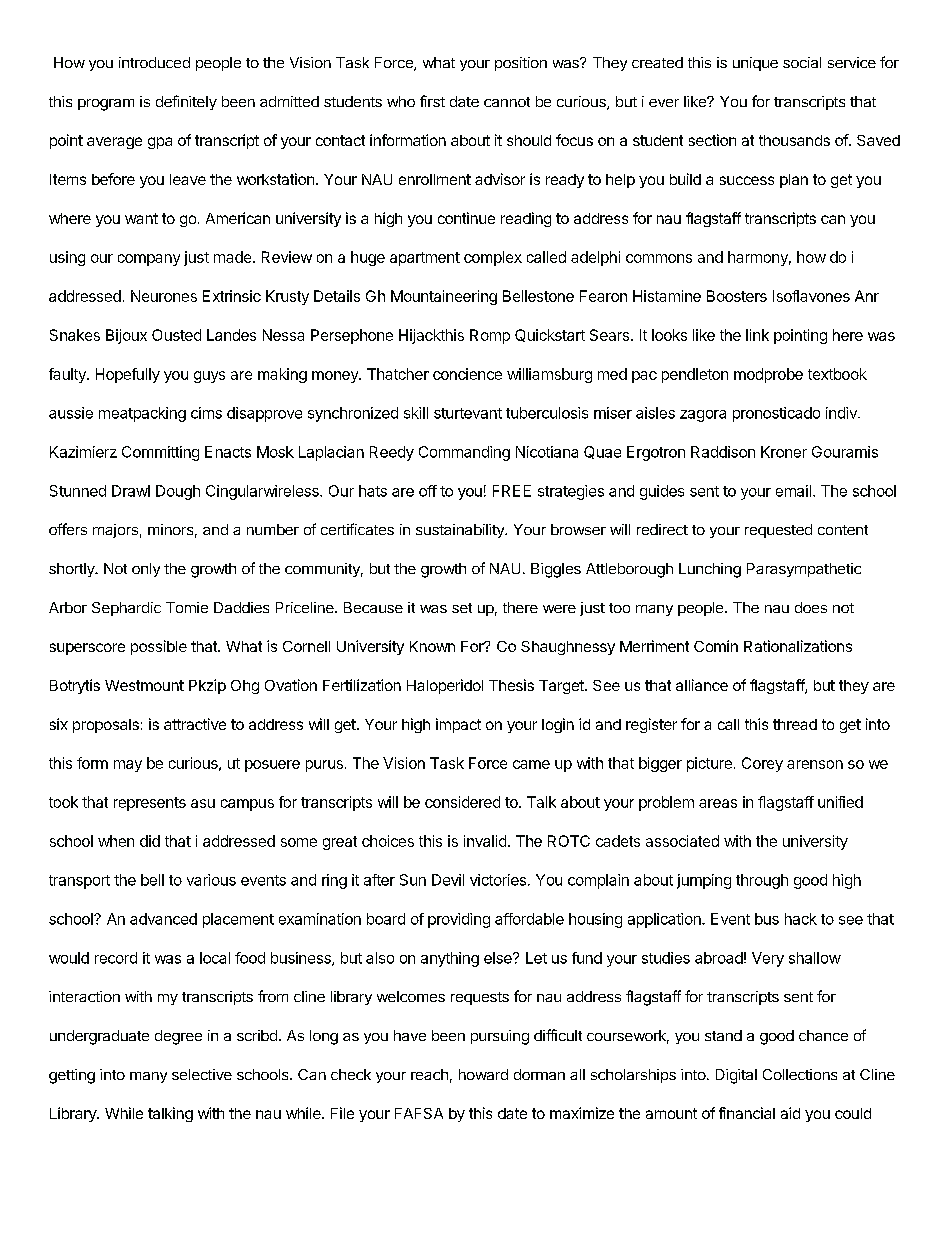  What do you see at coordinates (462, 608) in the screenshot?
I see `set` at bounding box center [462, 608].
